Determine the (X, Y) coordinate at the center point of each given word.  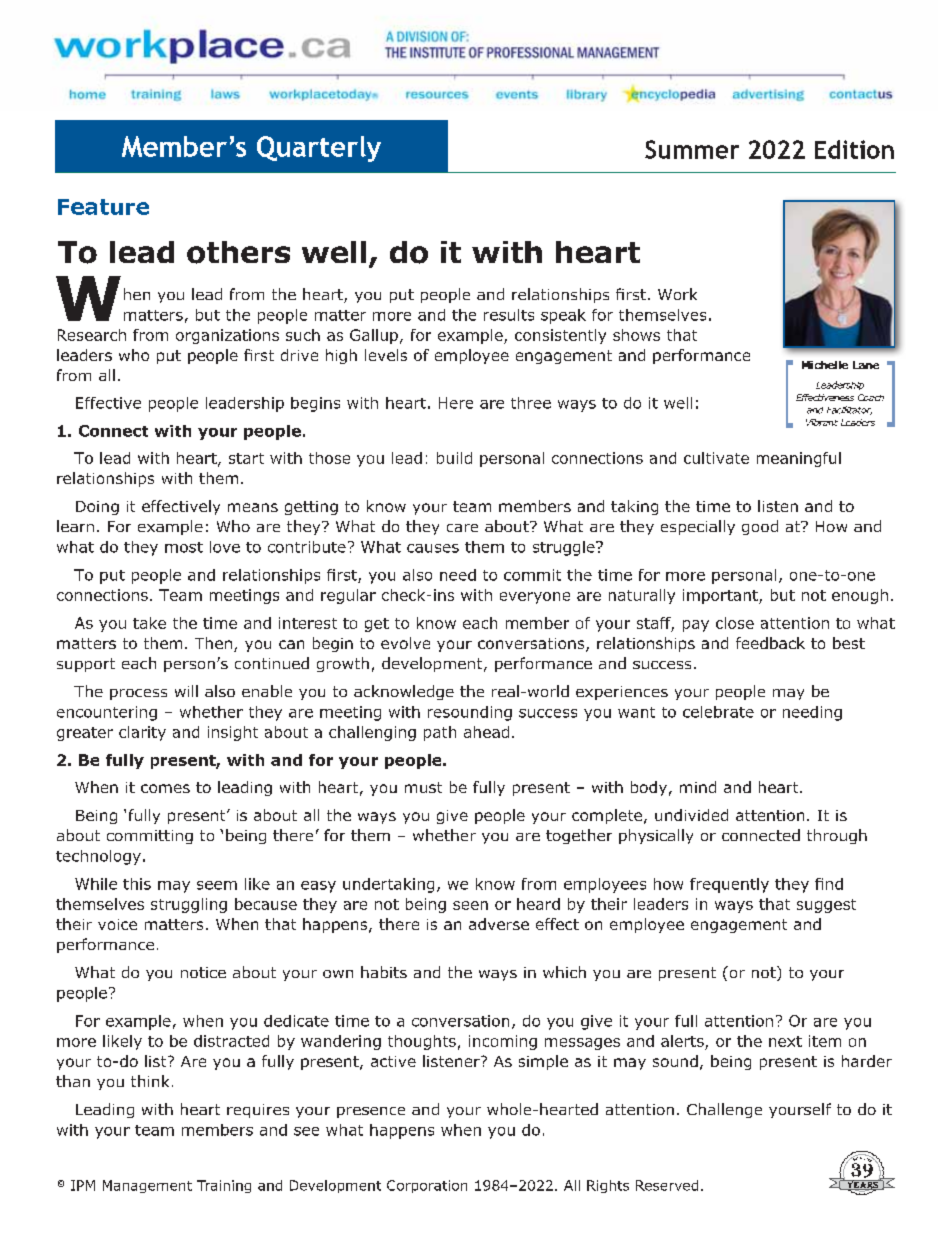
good (760, 527)
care (462, 528)
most (184, 547)
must (423, 787)
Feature (103, 207)
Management (147, 1186)
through (837, 836)
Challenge (724, 1110)
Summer (692, 149)
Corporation (427, 1186)
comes (165, 788)
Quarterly (319, 149)
